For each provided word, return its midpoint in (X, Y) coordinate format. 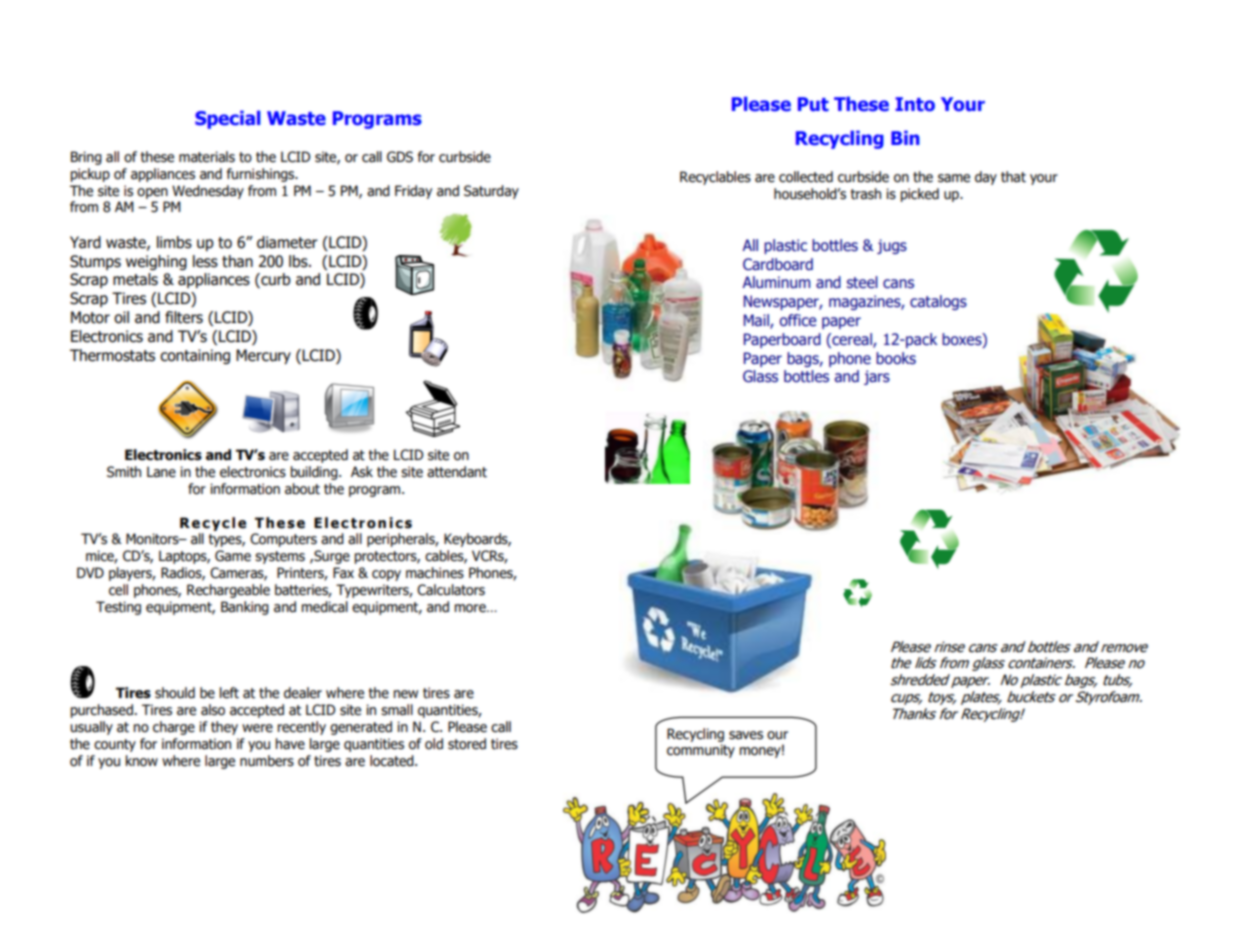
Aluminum (776, 282)
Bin (905, 137)
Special (228, 119)
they (224, 728)
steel (862, 282)
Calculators (451, 590)
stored (467, 744)
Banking (245, 608)
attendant (457, 472)
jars (877, 377)
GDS (400, 157)
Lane (161, 472)
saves (746, 735)
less (205, 261)
